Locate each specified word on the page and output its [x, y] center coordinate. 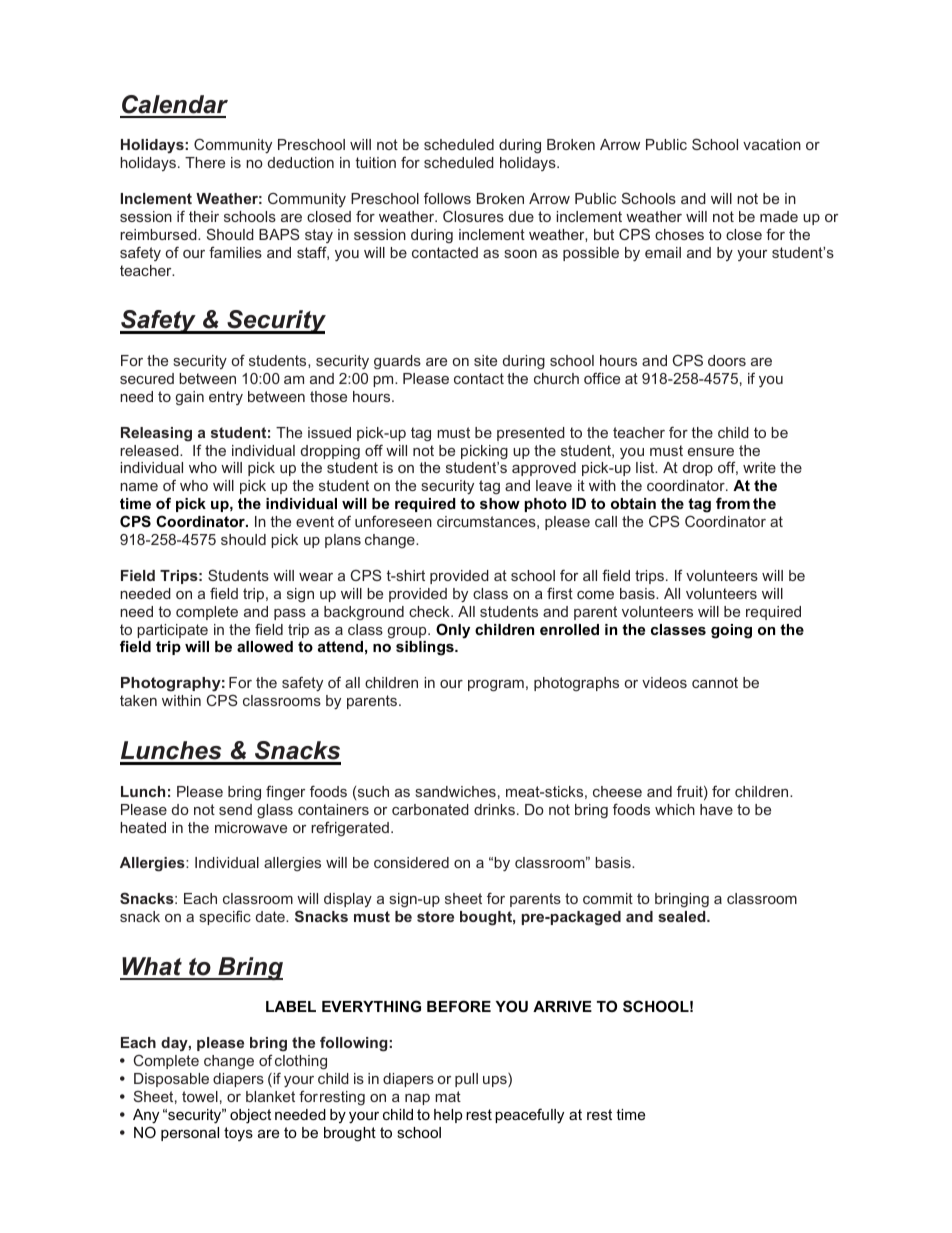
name [139, 487]
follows [447, 198]
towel [200, 1096]
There [205, 162]
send [235, 809]
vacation [772, 144]
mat [448, 1096]
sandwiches [455, 791]
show [500, 503]
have [716, 809]
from [733, 503]
